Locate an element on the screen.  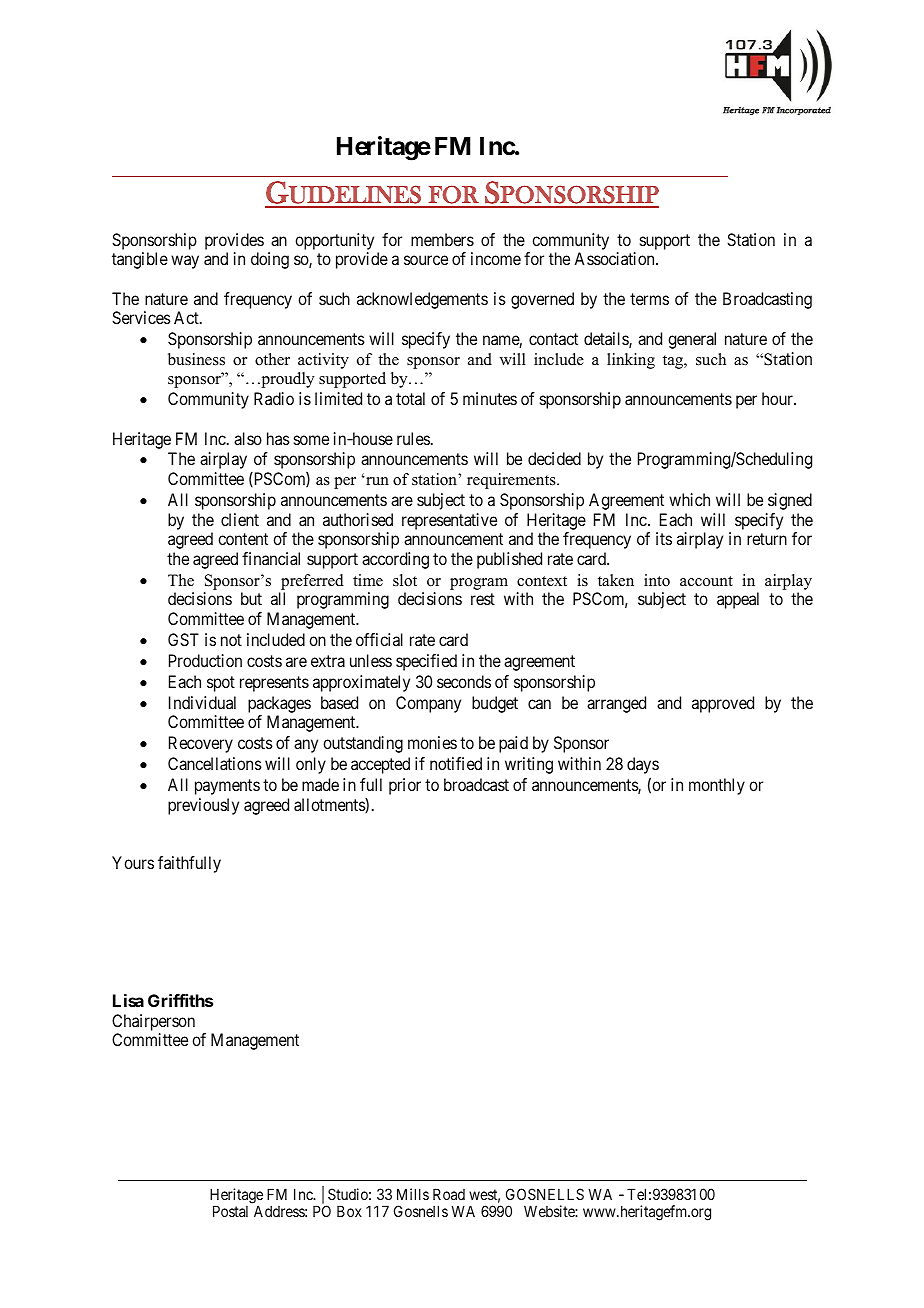
approved is located at coordinates (723, 704).
